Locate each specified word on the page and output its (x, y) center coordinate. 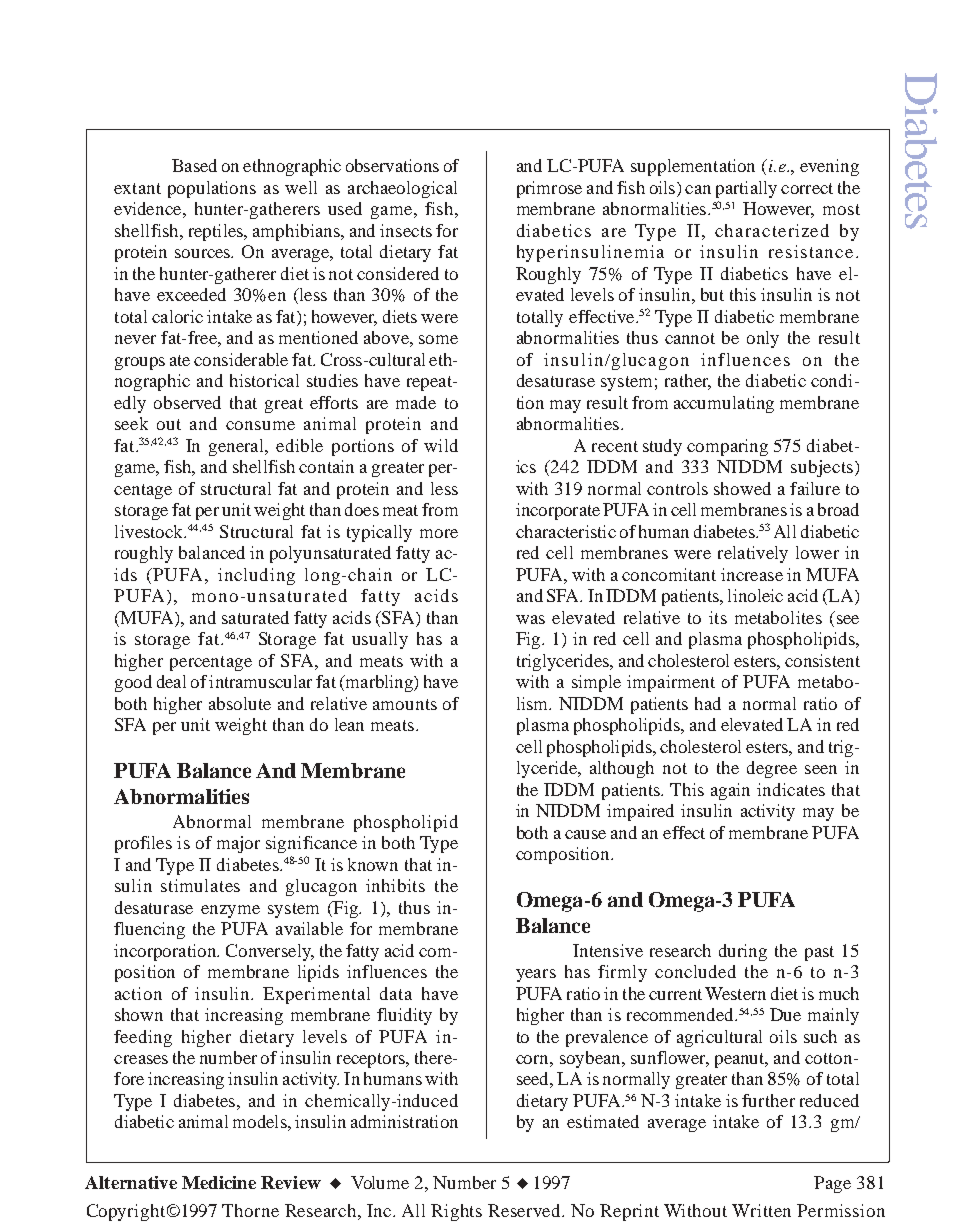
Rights (456, 1212)
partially (746, 189)
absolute (240, 703)
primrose (549, 189)
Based (194, 165)
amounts (405, 704)
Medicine (219, 1182)
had (708, 703)
